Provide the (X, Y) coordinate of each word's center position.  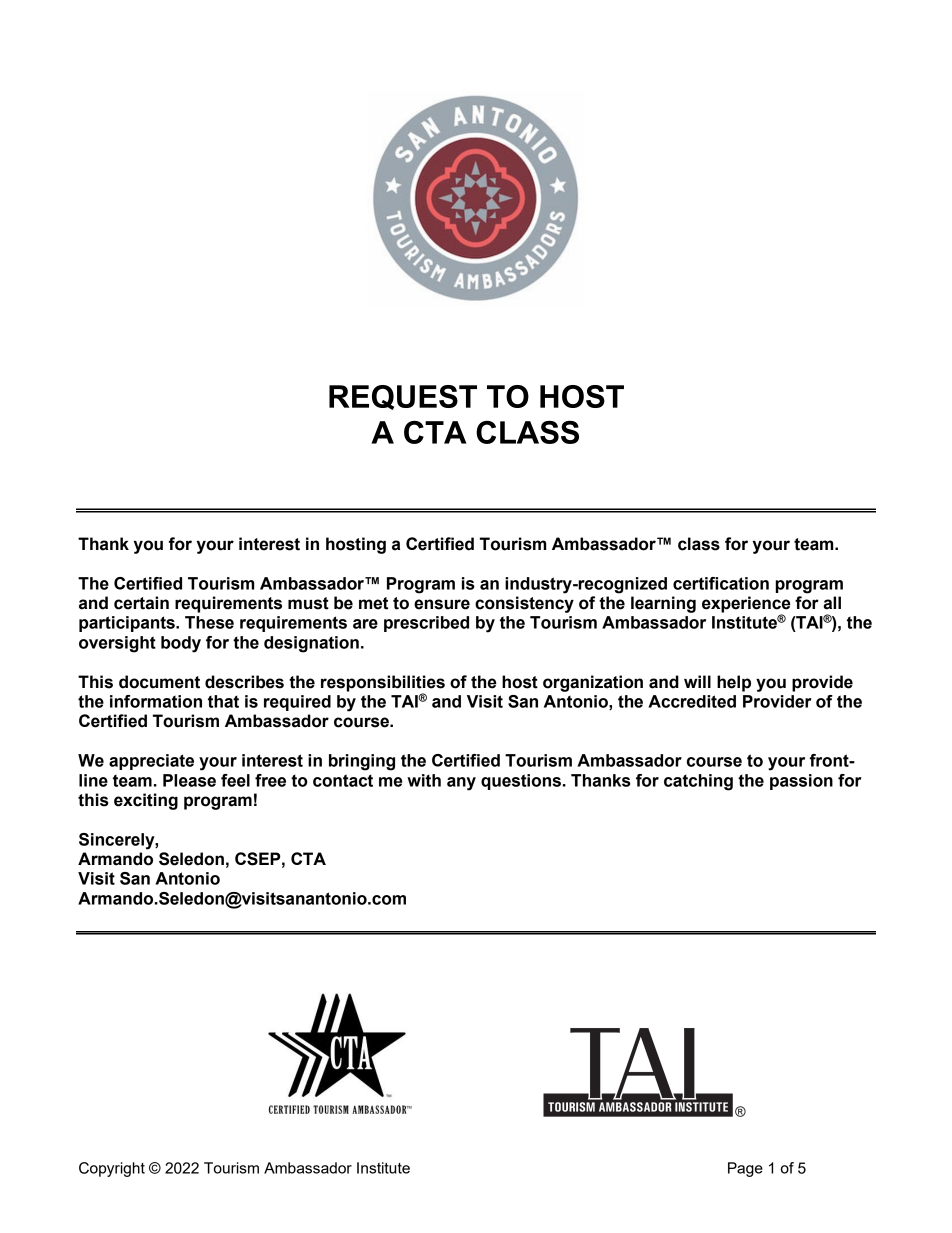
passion (801, 782)
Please (189, 780)
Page (745, 1169)
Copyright (112, 1169)
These (209, 622)
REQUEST (403, 397)
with (424, 780)
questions (521, 782)
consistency (524, 604)
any (461, 784)
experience (746, 605)
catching (698, 782)
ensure (442, 604)
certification (721, 583)
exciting (146, 801)
